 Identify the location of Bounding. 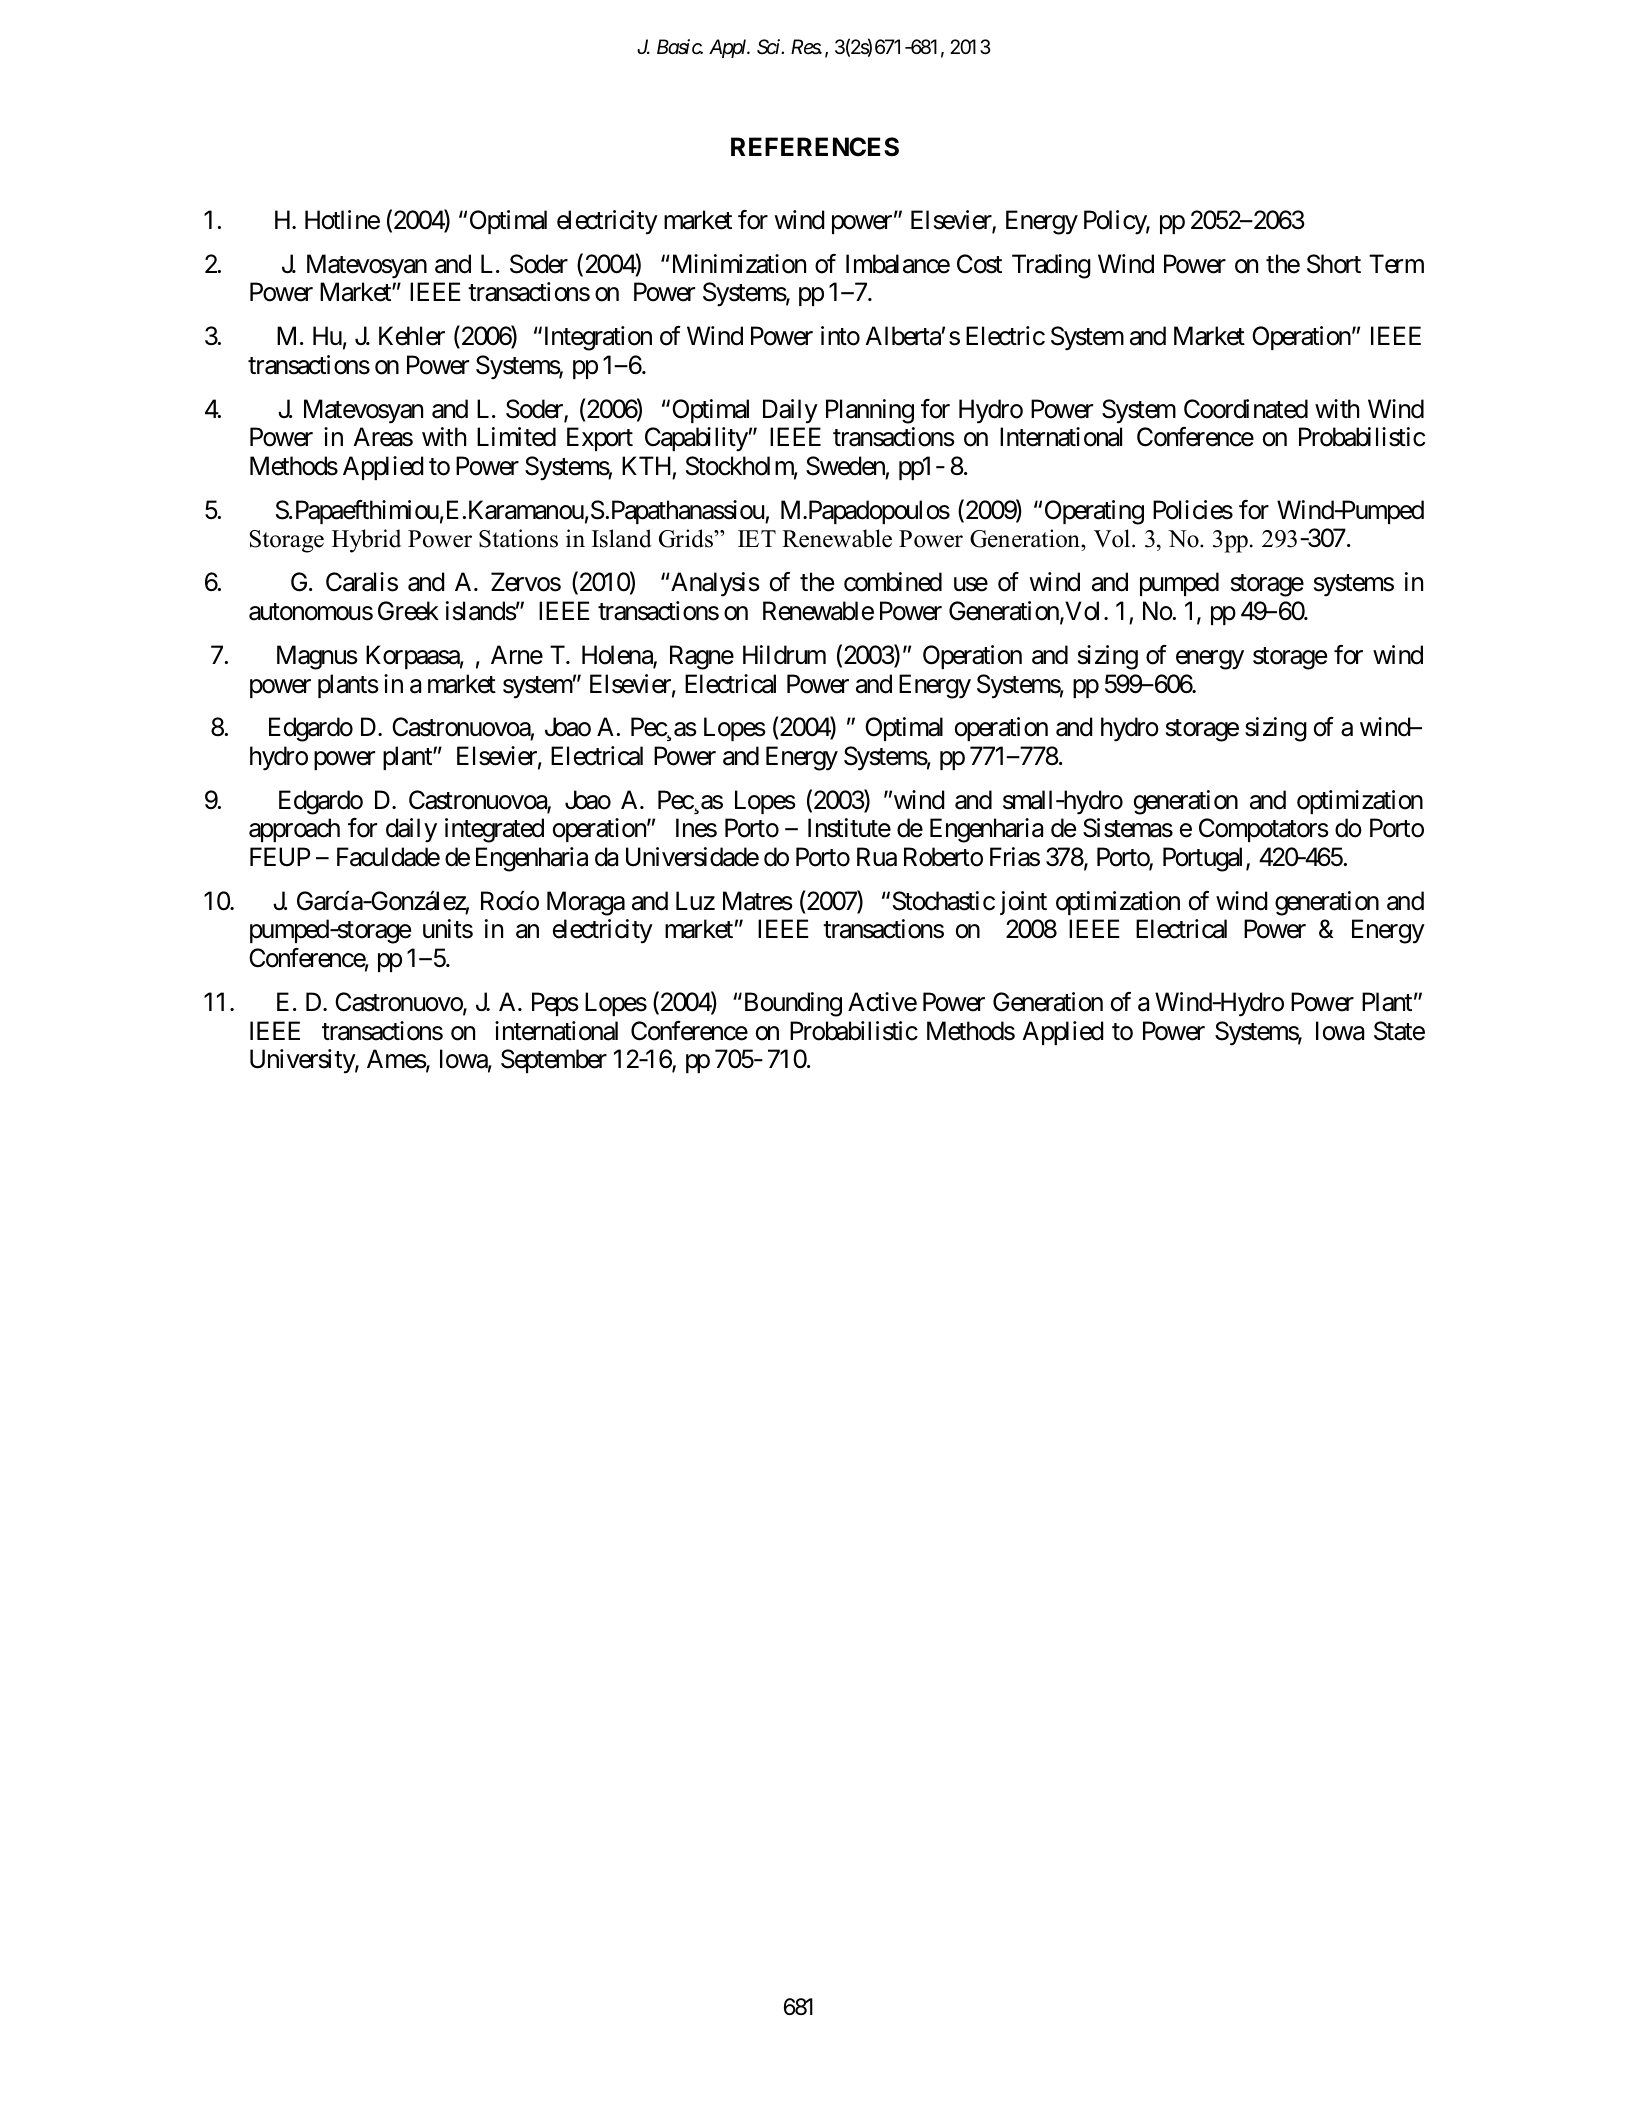
(791, 1004).
